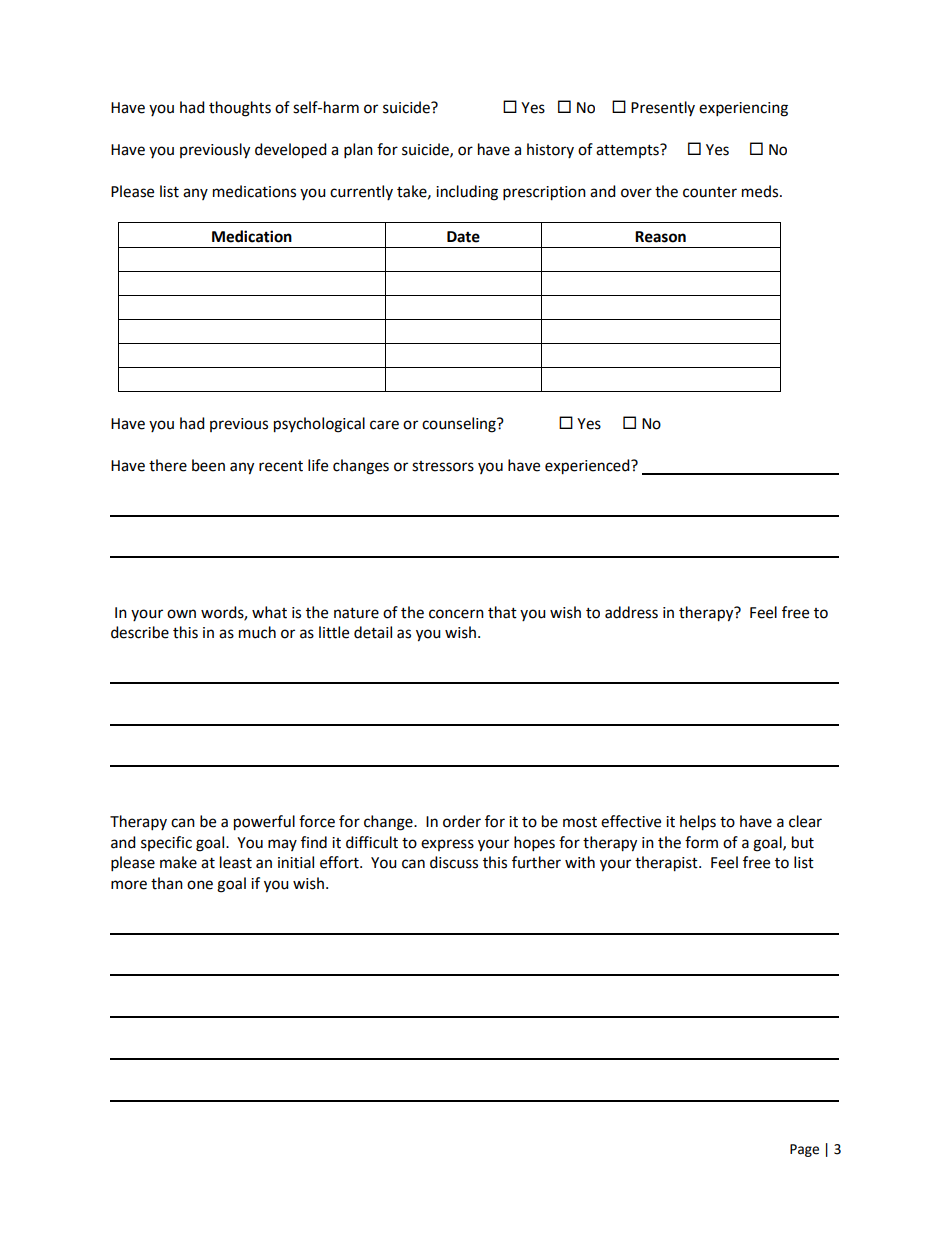 This screenshot has height=1233, width=952. I want to click on discuss, so click(454, 862).
